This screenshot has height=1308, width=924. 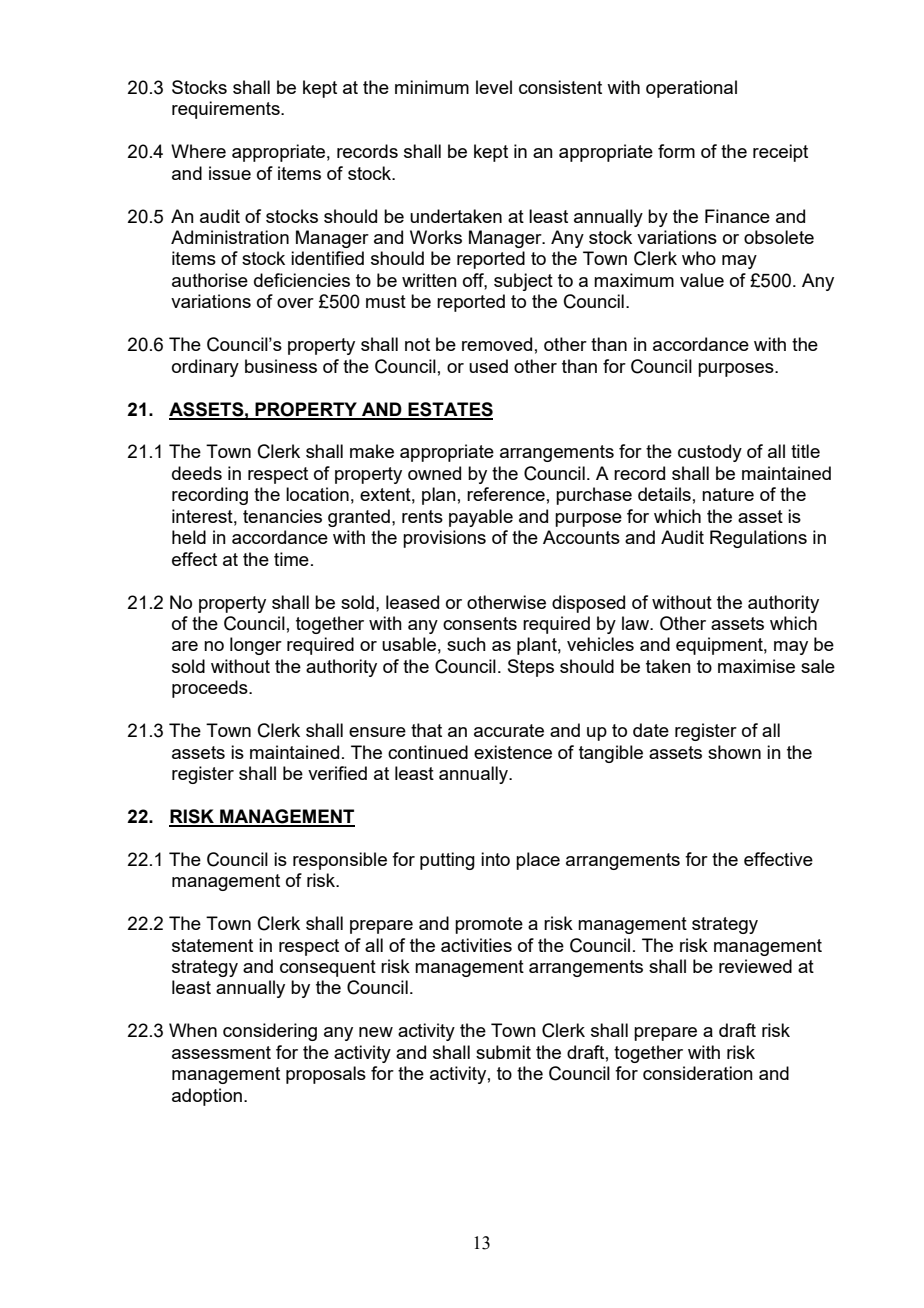 What do you see at coordinates (480, 623) in the screenshot?
I see `consents` at bounding box center [480, 623].
